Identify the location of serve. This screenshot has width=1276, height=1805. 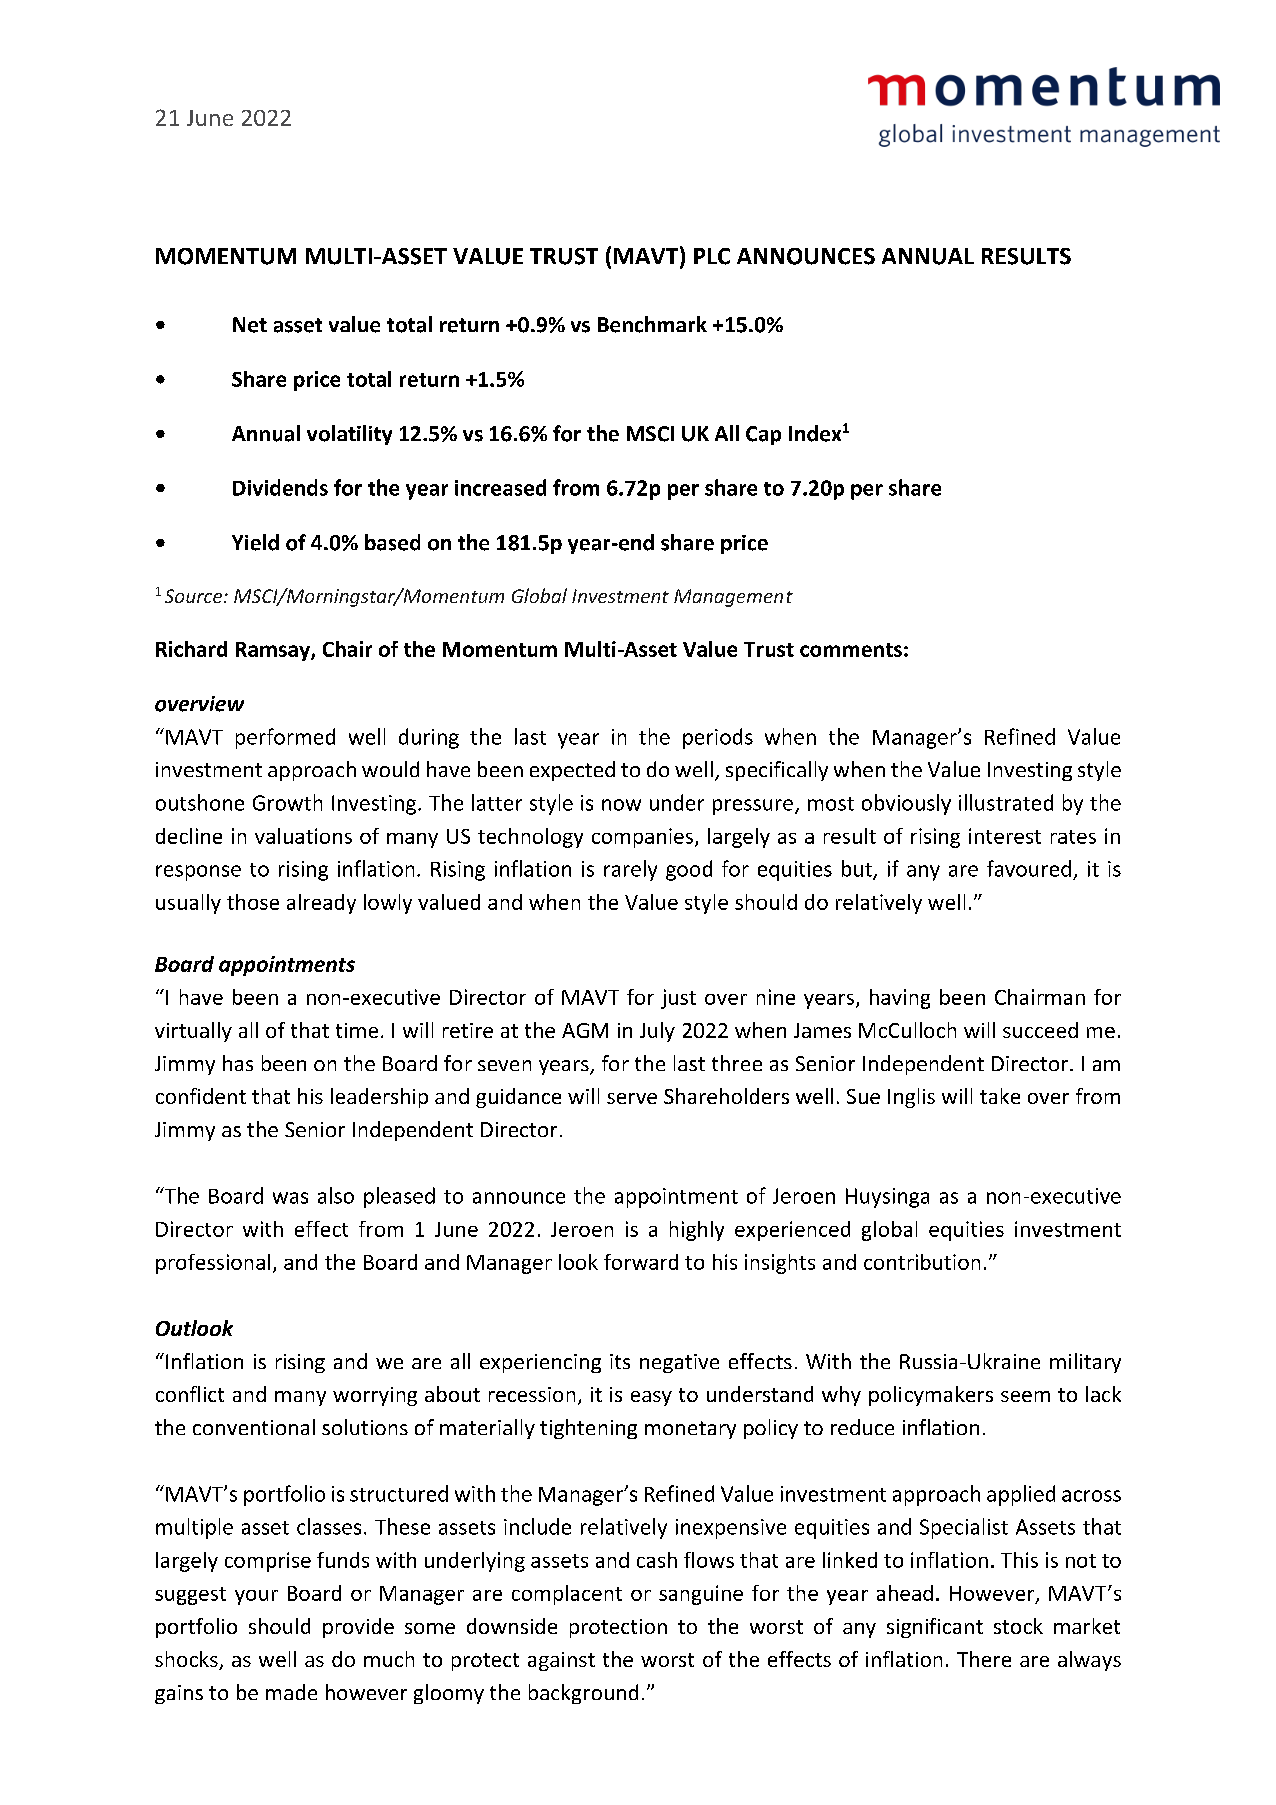
(632, 1098).
